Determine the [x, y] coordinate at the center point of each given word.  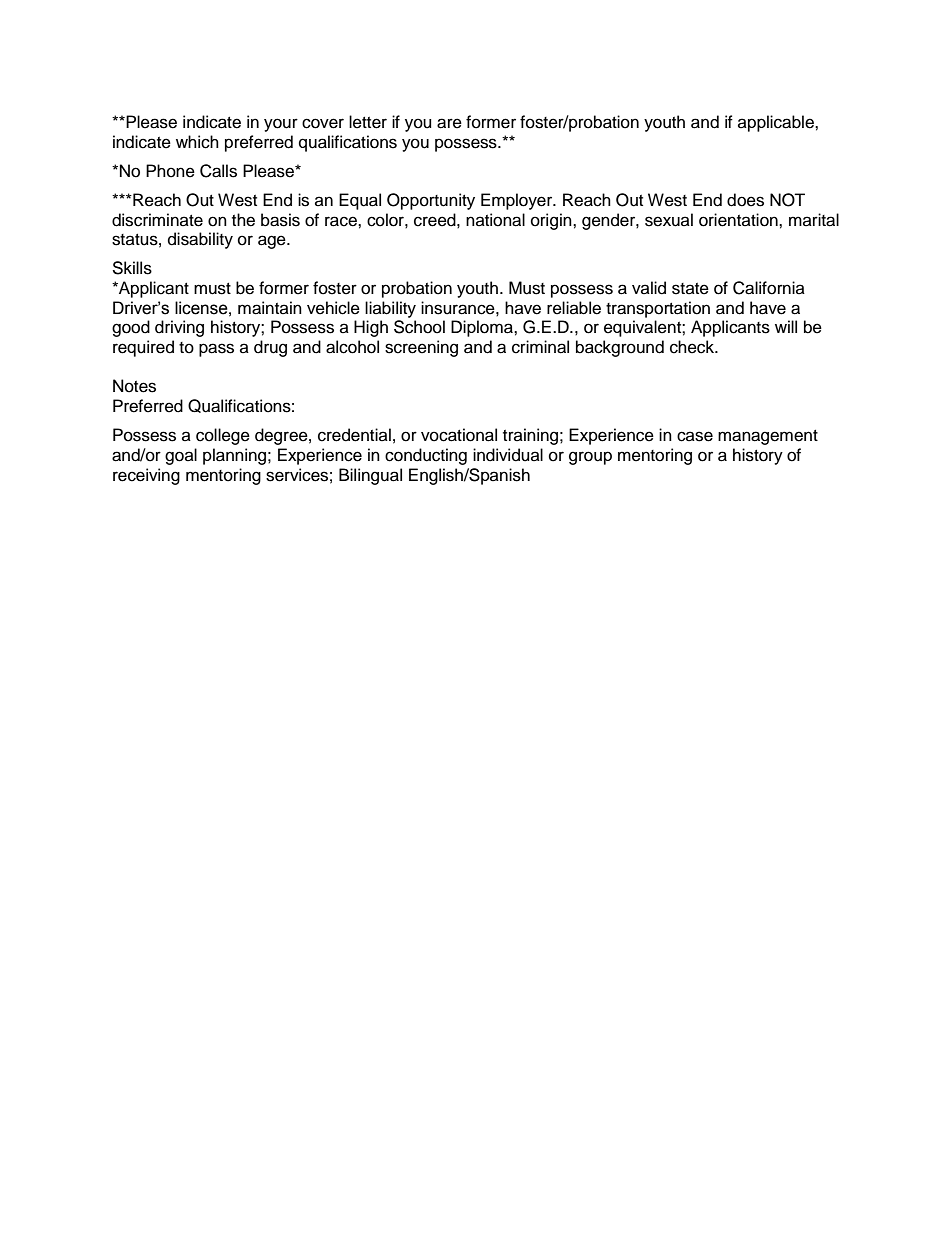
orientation [739, 220]
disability [200, 240]
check [693, 347]
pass [216, 350]
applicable [777, 123]
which [197, 142]
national [495, 220]
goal [181, 456]
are [449, 123]
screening [421, 348]
